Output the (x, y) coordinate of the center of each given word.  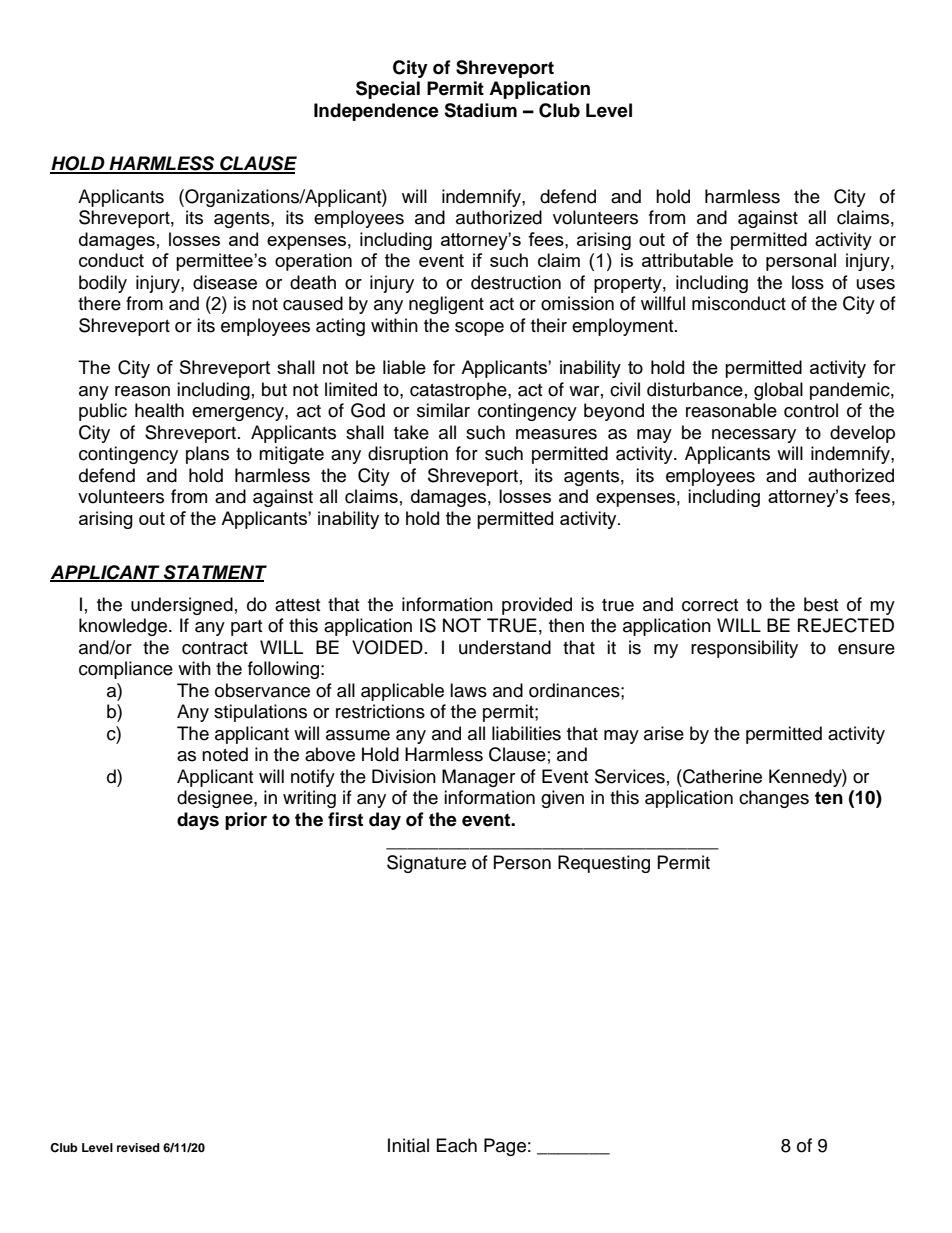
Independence (376, 112)
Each (457, 1145)
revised (138, 1147)
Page (505, 1147)
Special (388, 90)
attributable (687, 260)
